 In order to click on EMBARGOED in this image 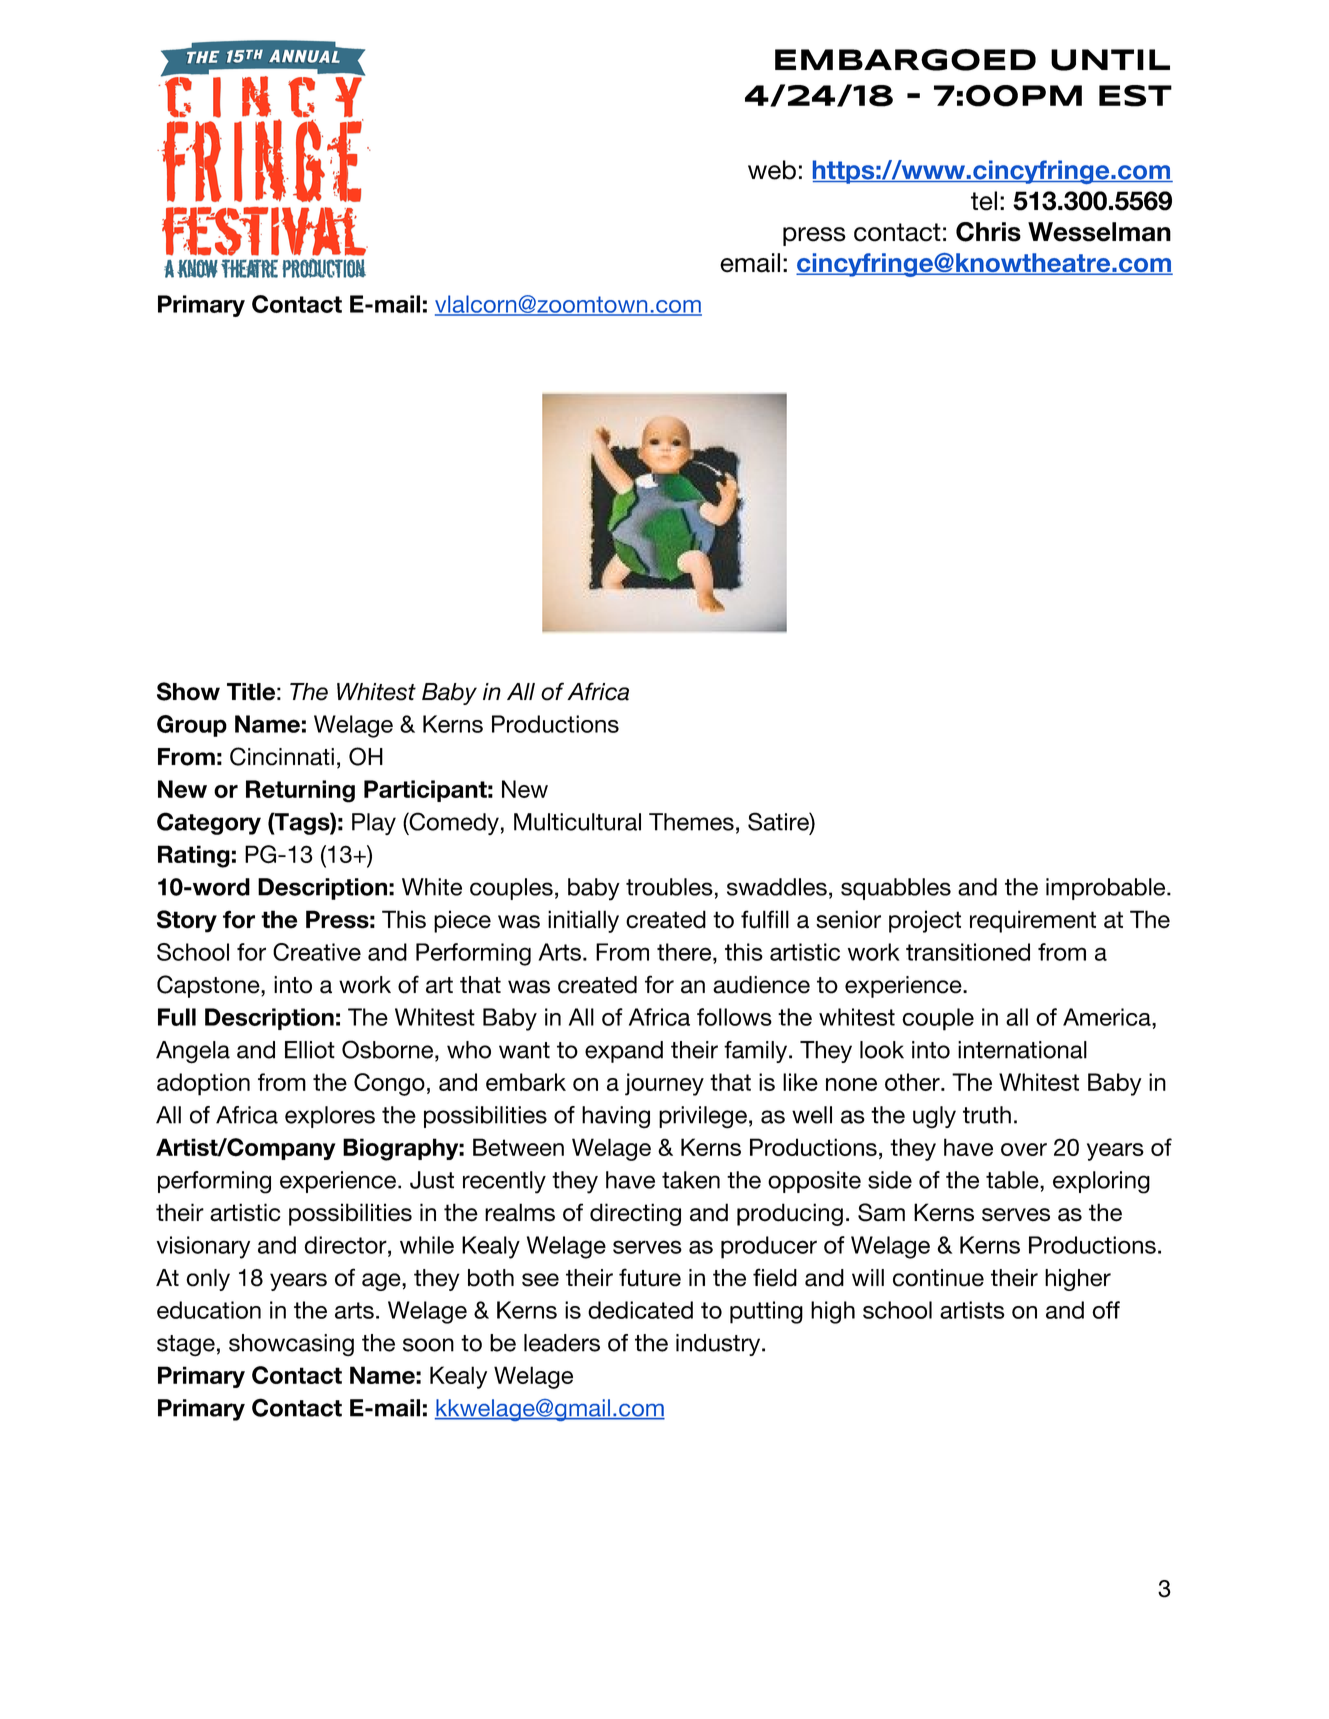, I will do `click(905, 60)`.
